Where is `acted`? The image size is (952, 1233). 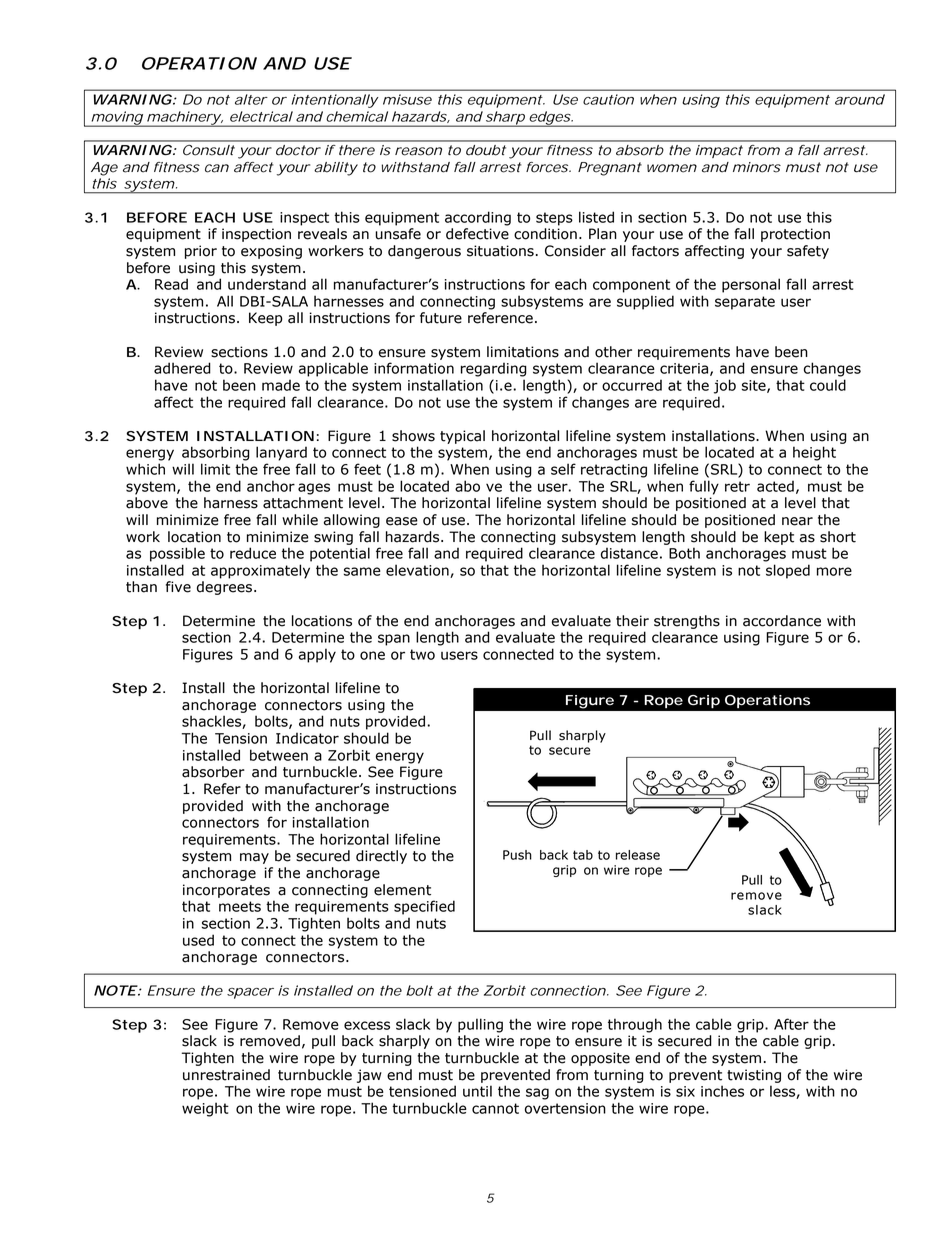 acted is located at coordinates (775, 486).
